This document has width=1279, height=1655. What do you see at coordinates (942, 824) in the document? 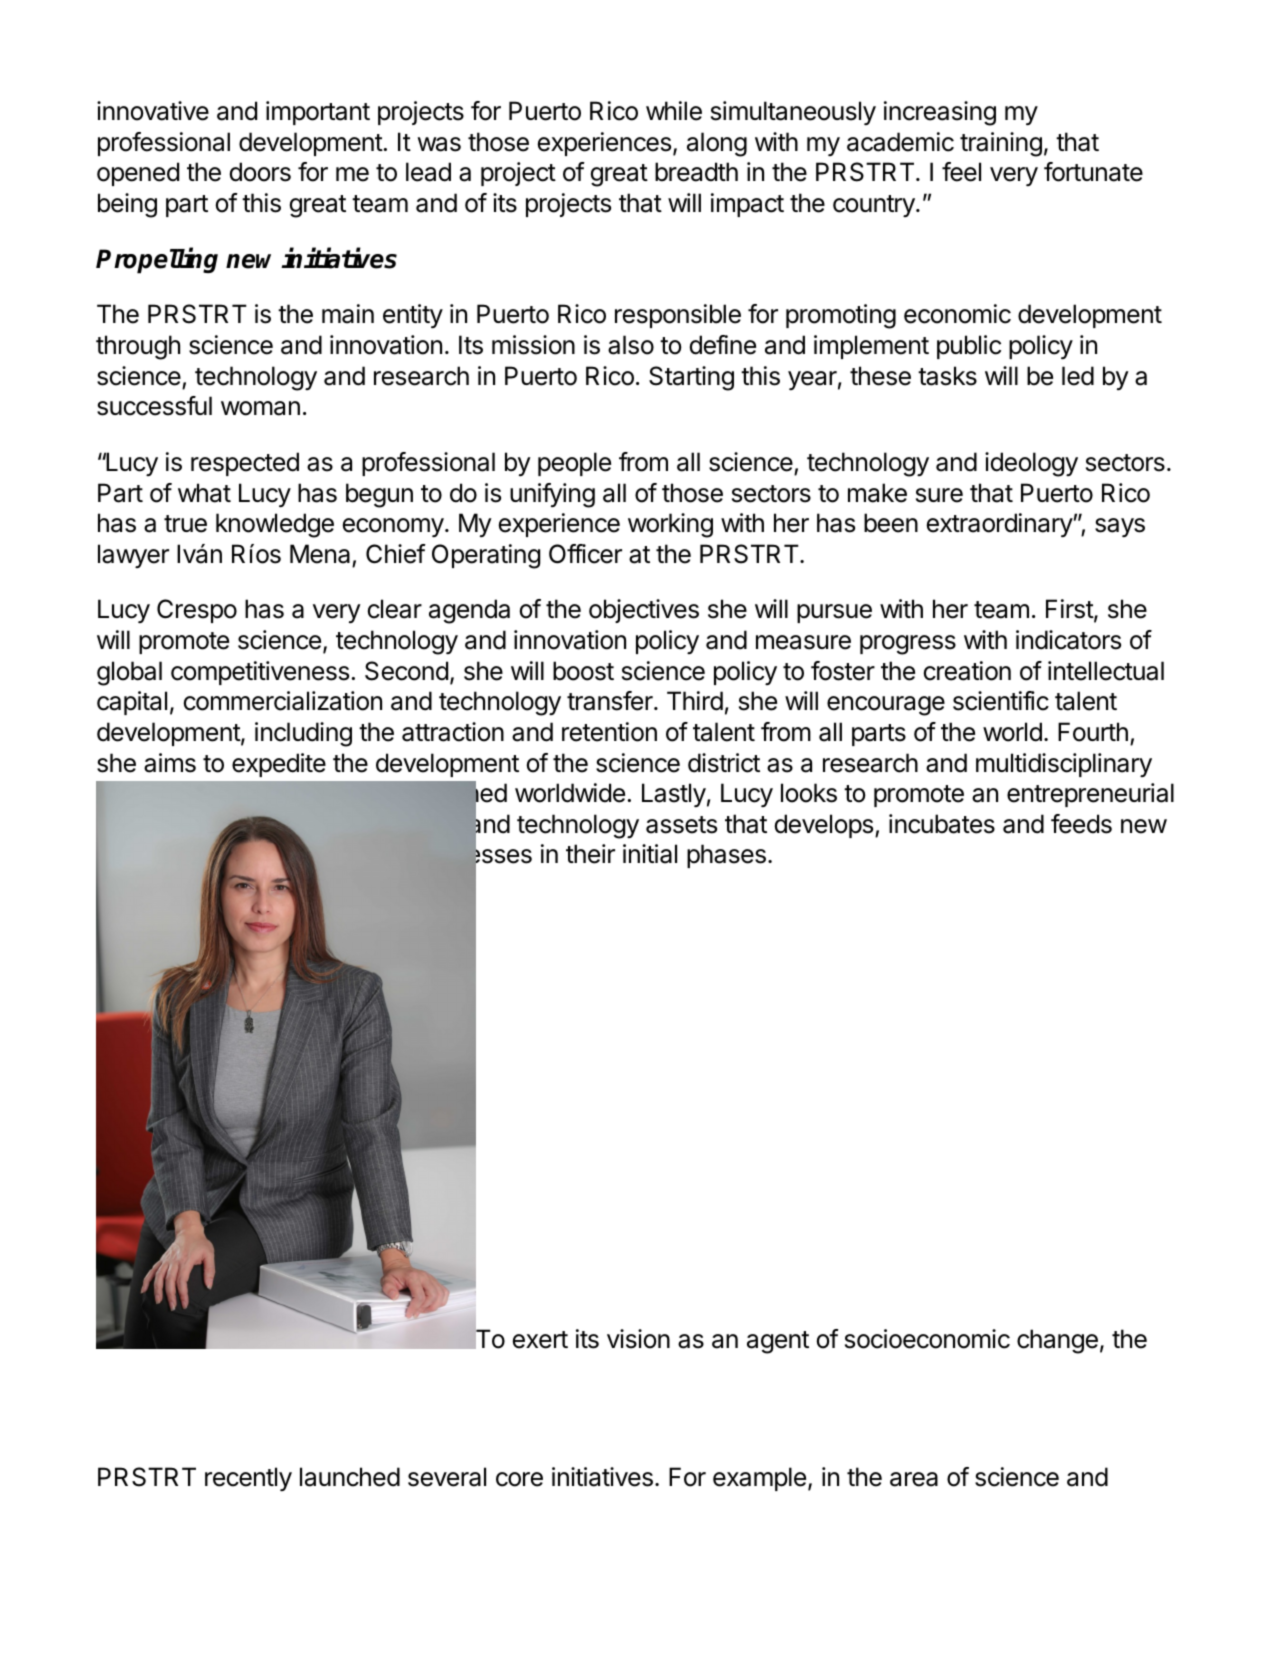
I see `incubates` at bounding box center [942, 824].
